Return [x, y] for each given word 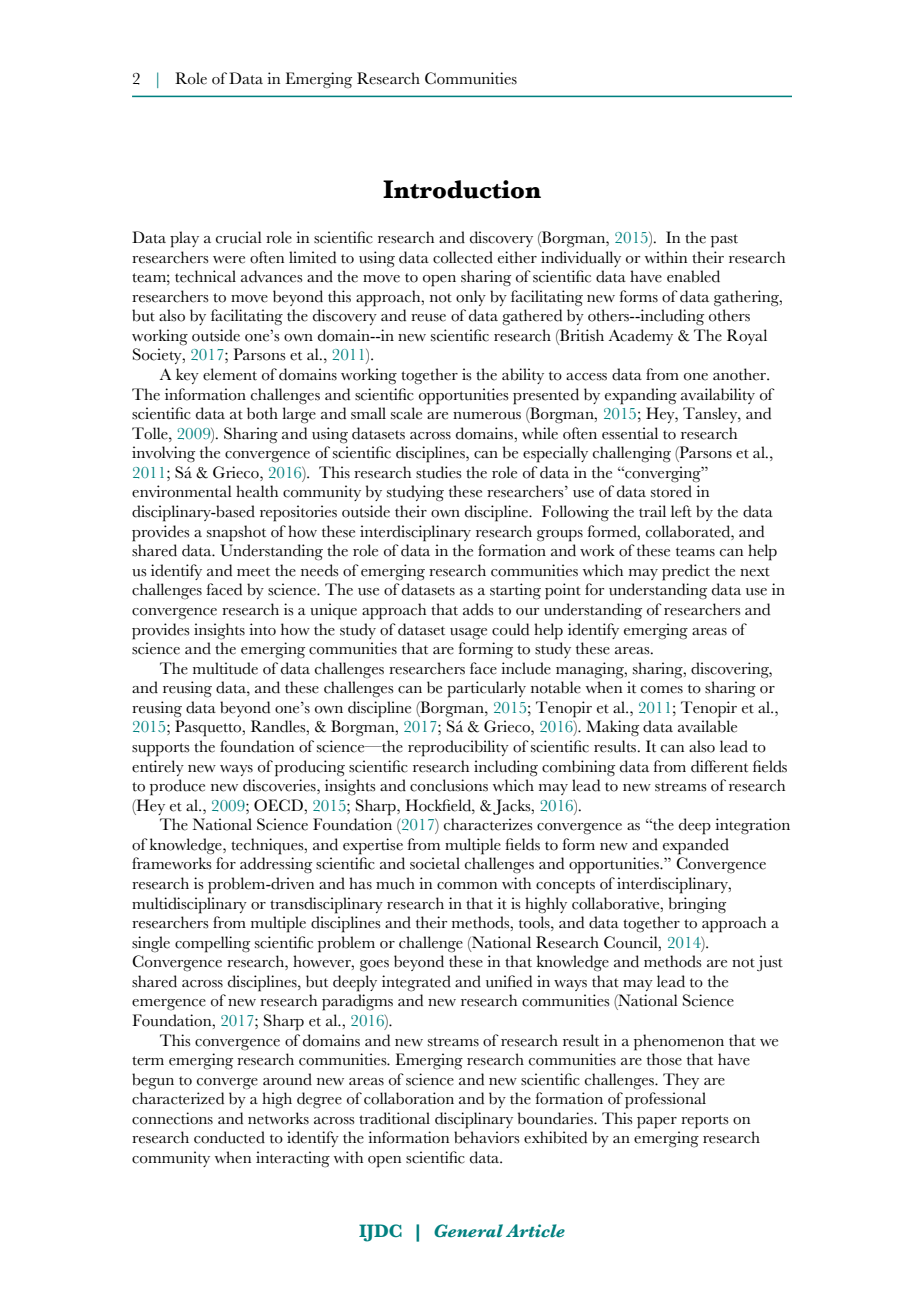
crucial [239, 237]
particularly [486, 689]
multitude [225, 668]
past [724, 241]
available [707, 726]
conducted [229, 1137]
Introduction [462, 189]
